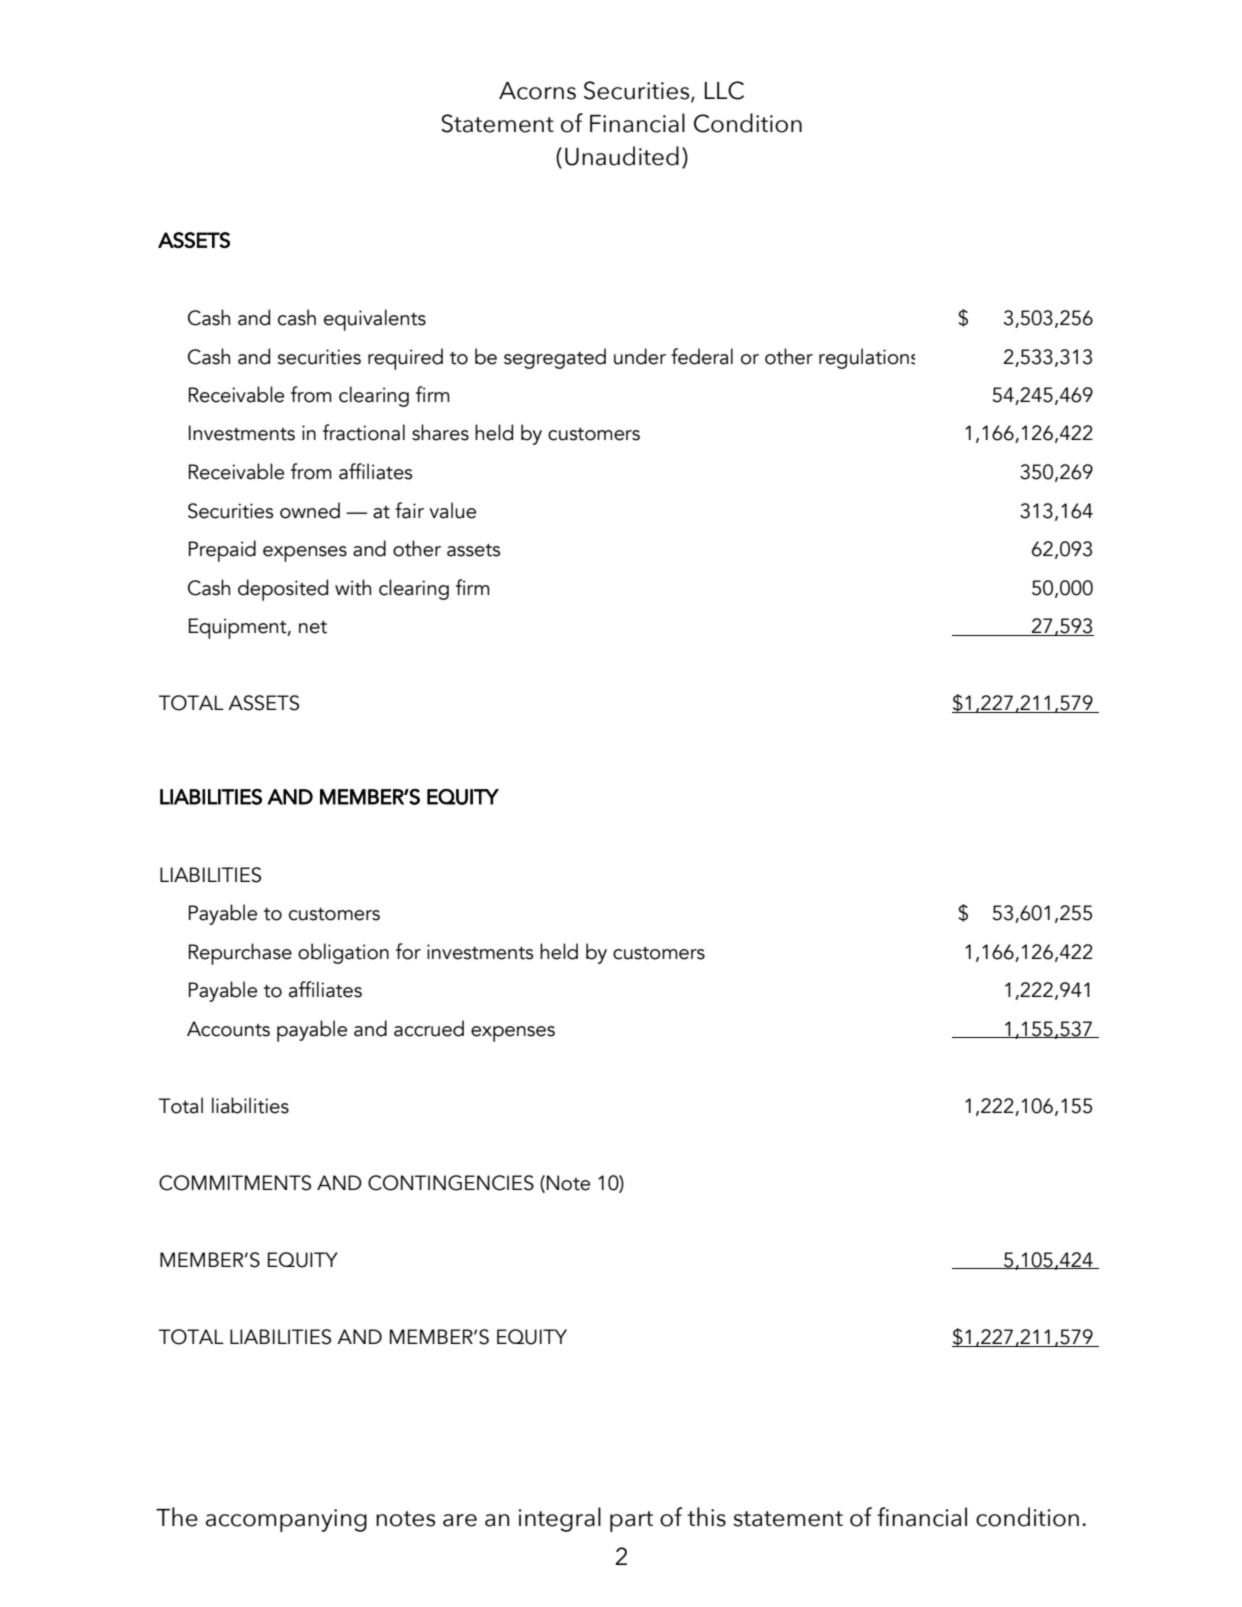 Image resolution: width=1242 pixels, height=1607 pixels. Describe the element at coordinates (702, 356) in the page. I see `federal` at that location.
